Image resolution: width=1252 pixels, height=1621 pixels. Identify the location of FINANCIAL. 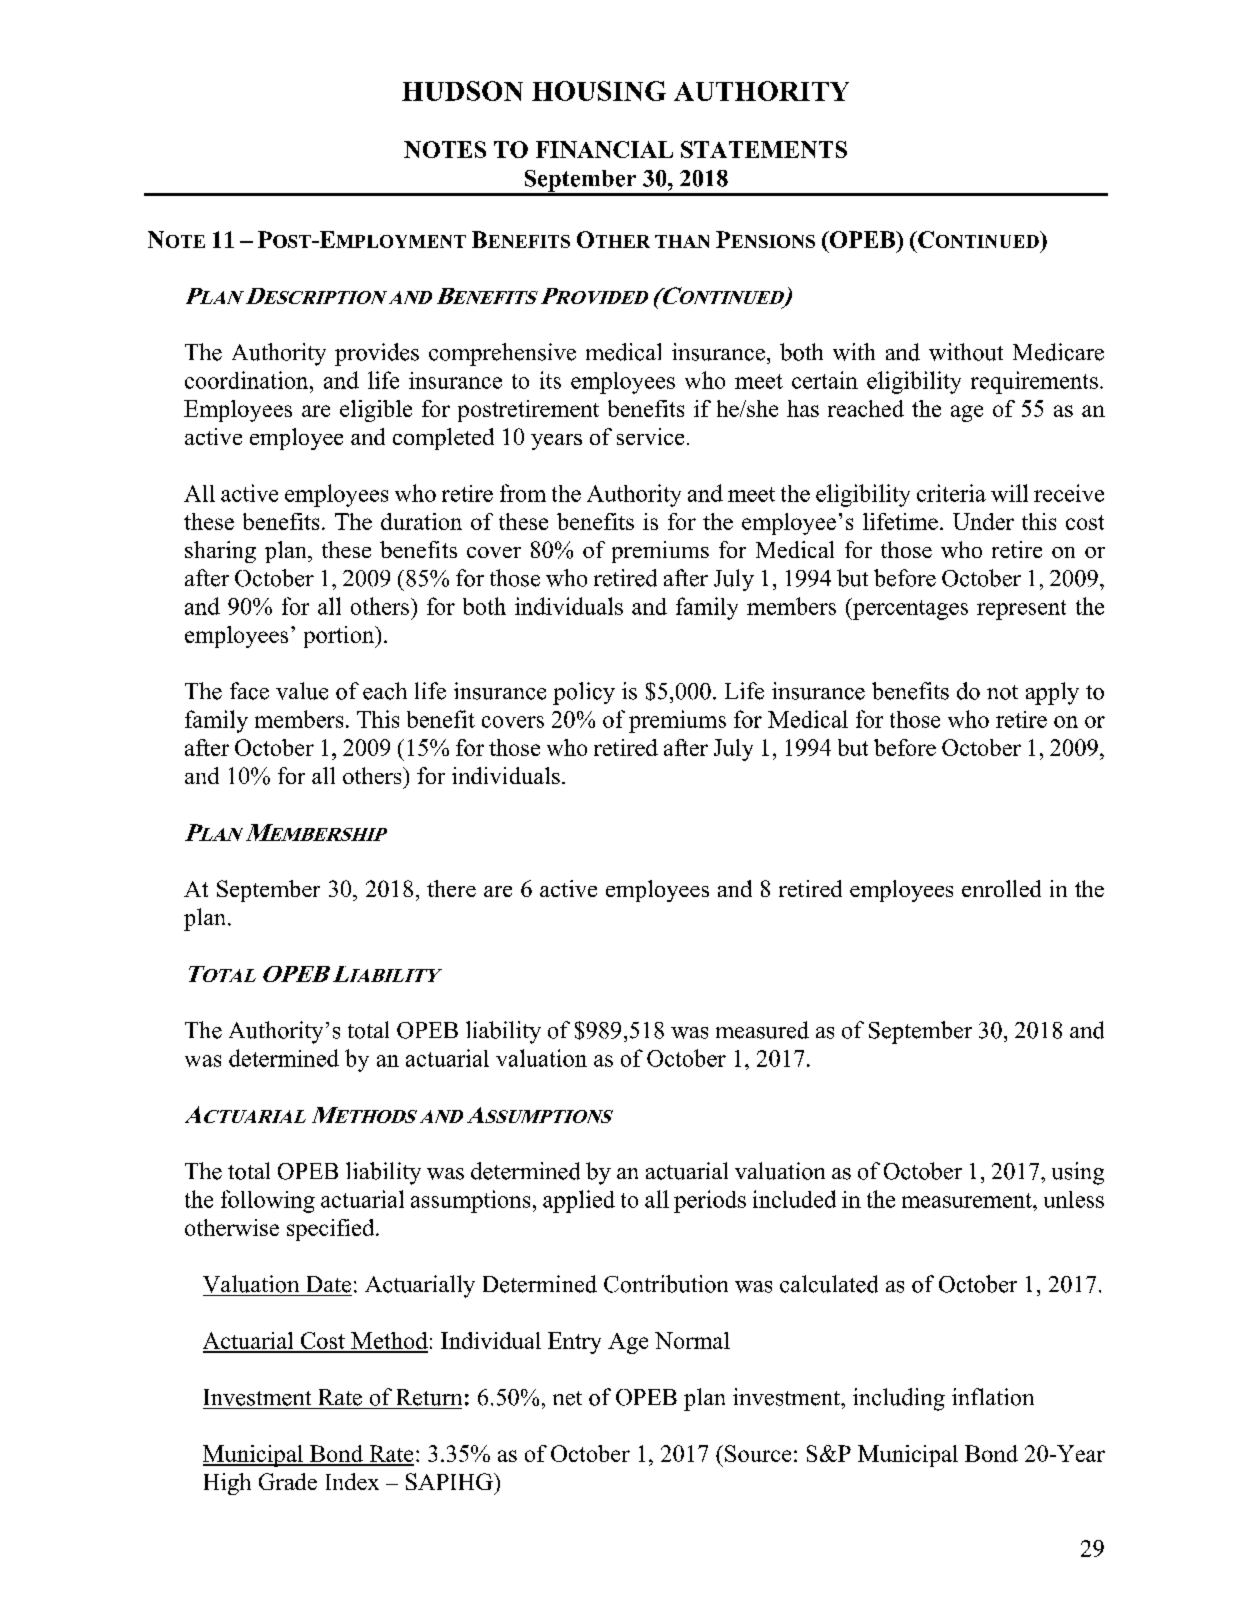
(604, 149).
